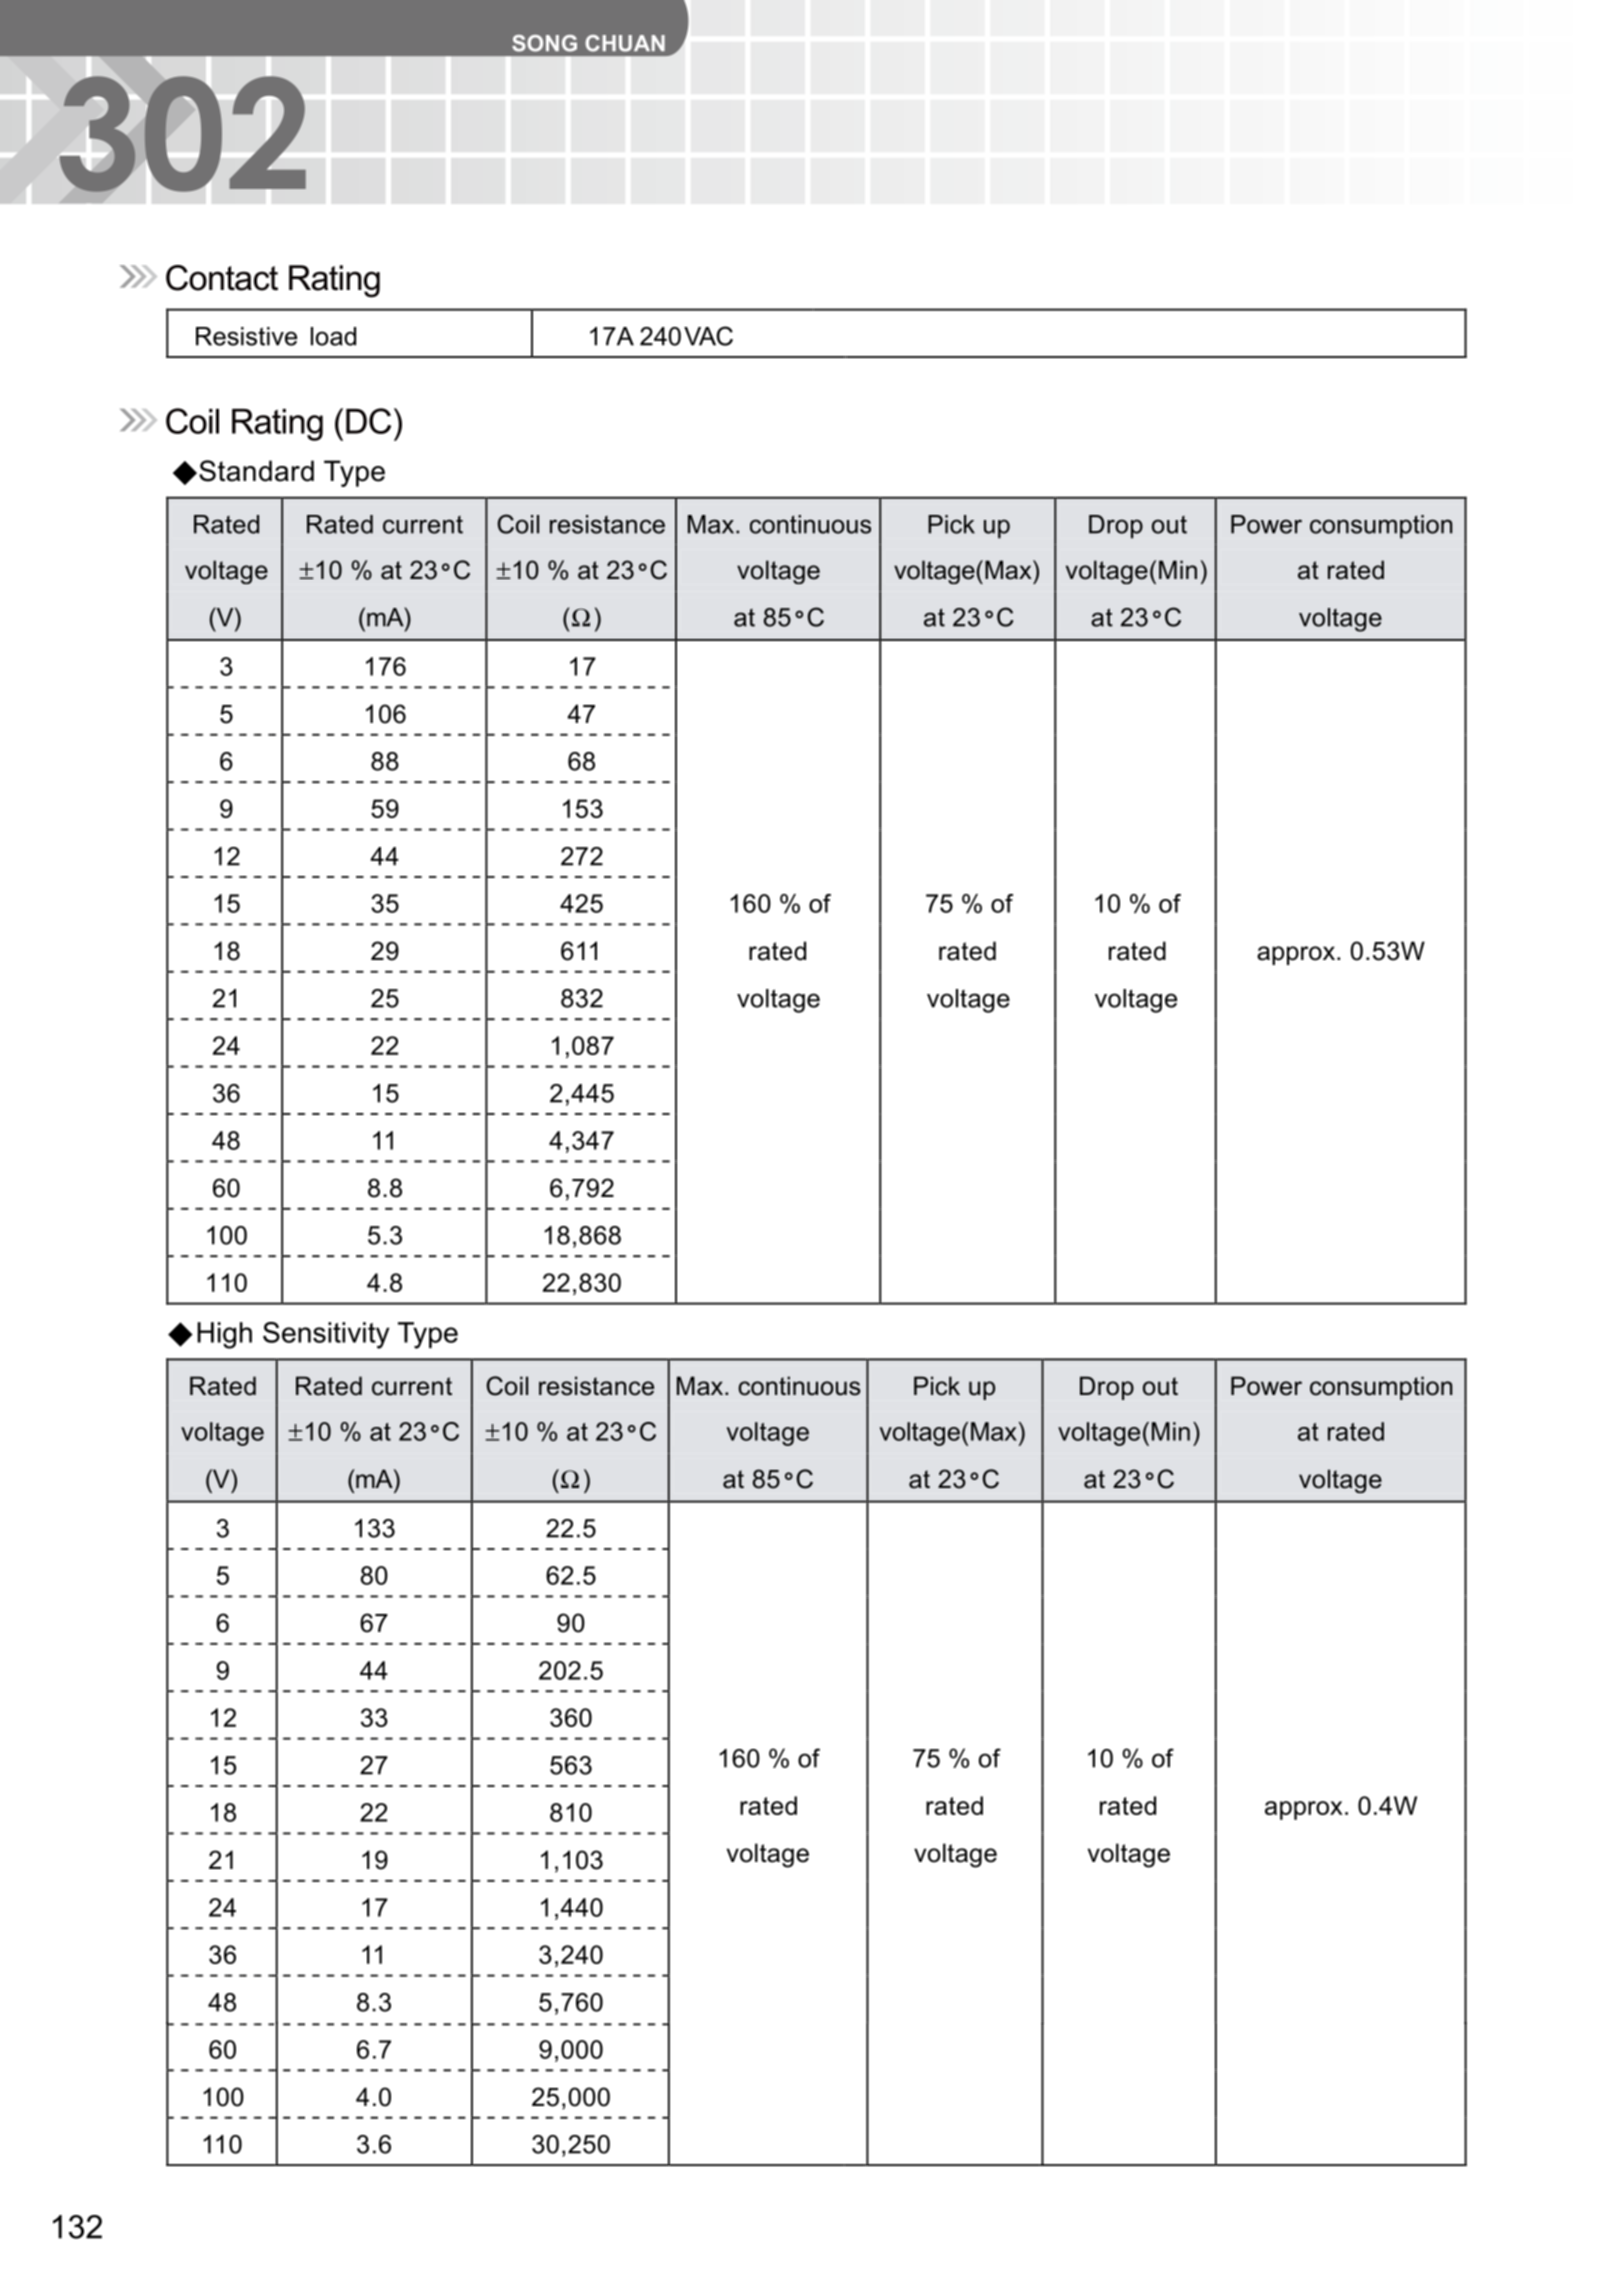  Describe the element at coordinates (326, 1335) in the image. I see `Sensitivity` at that location.
